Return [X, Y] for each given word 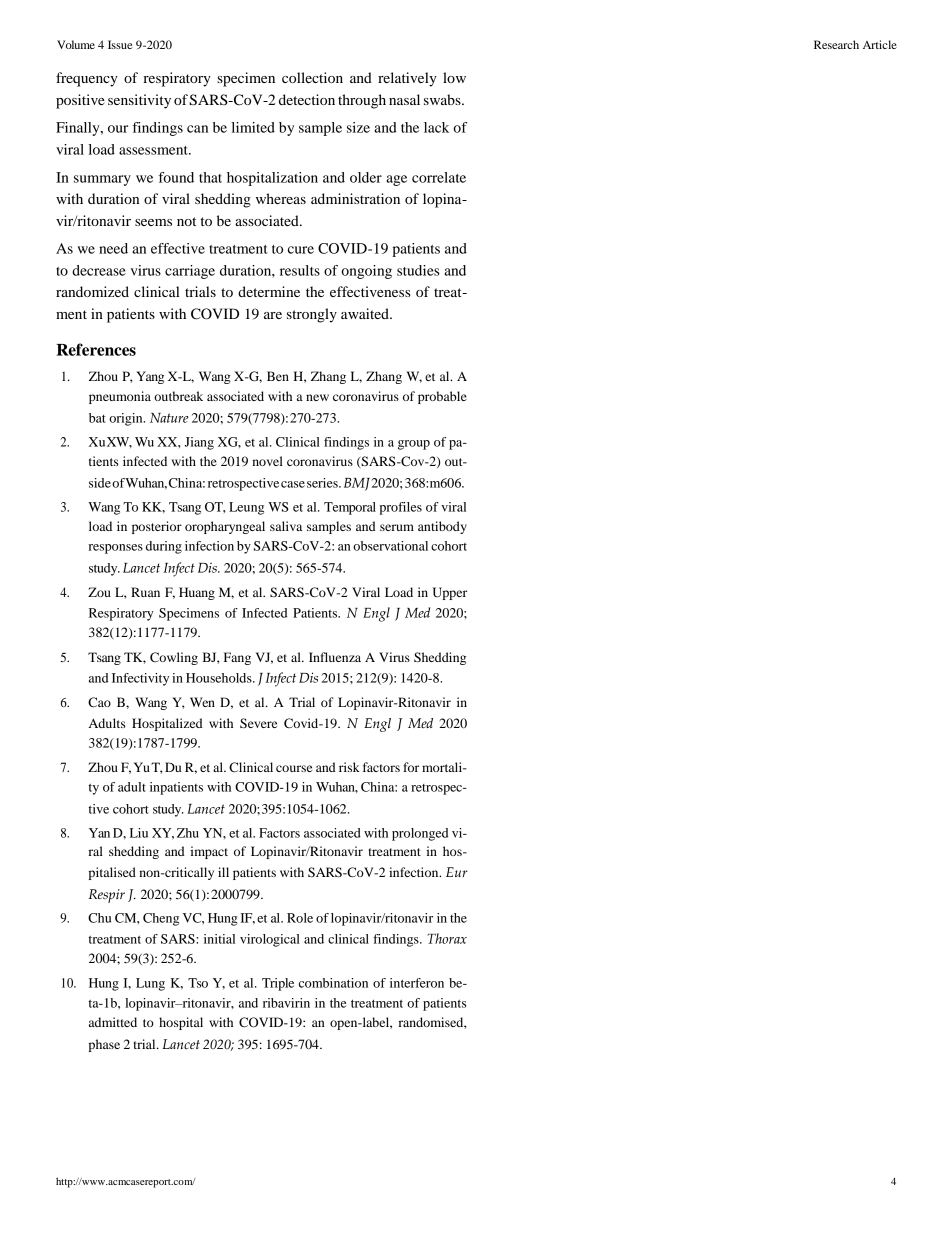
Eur [457, 872]
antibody [442, 527]
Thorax [447, 938]
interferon [417, 983]
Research [836, 44]
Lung [150, 984]
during [164, 547]
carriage [190, 272]
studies [418, 270]
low [454, 77]
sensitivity [139, 101]
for [411, 767]
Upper [450, 593]
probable [442, 397]
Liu [139, 833]
